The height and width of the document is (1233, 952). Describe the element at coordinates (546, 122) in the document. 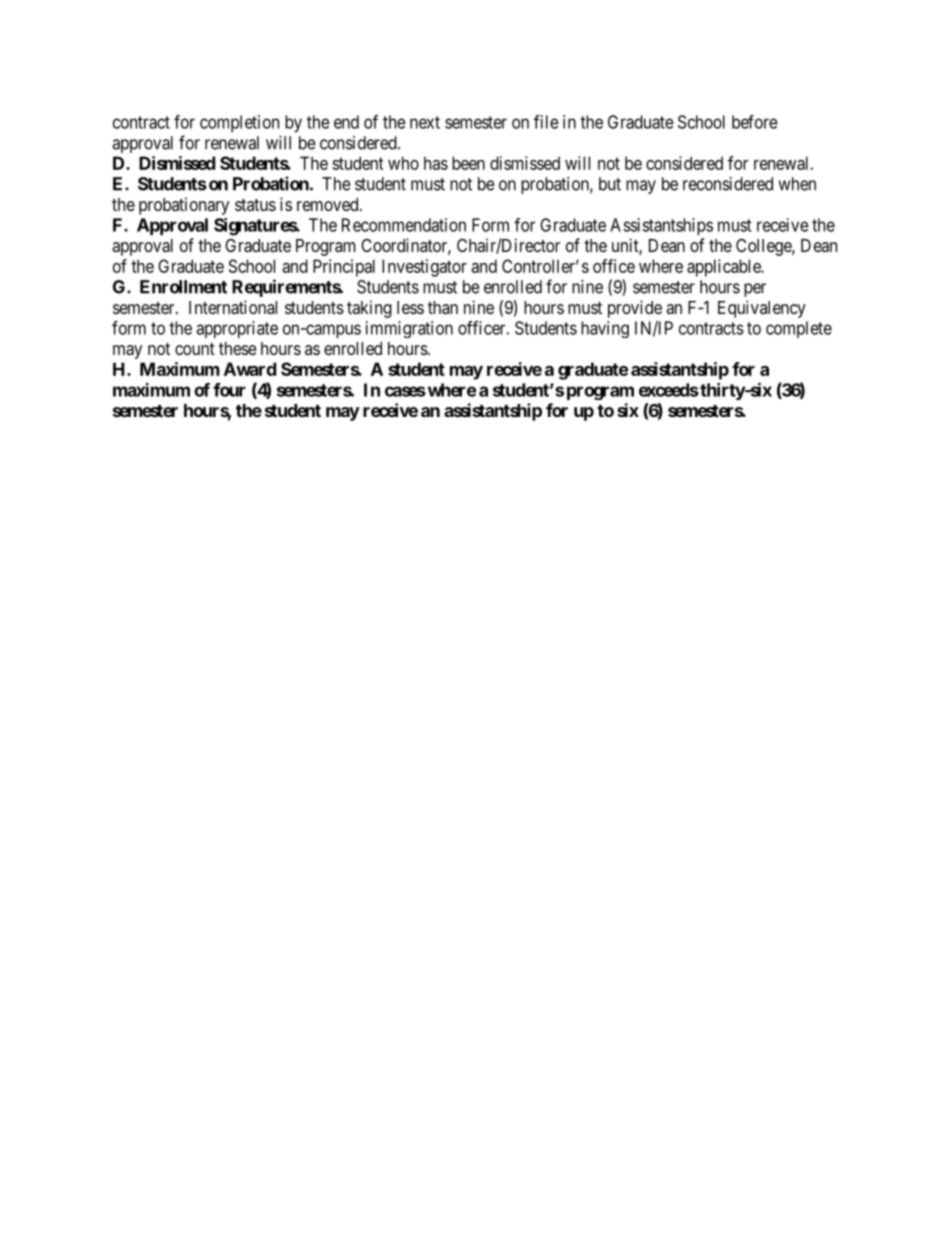

I see `file` at that location.
